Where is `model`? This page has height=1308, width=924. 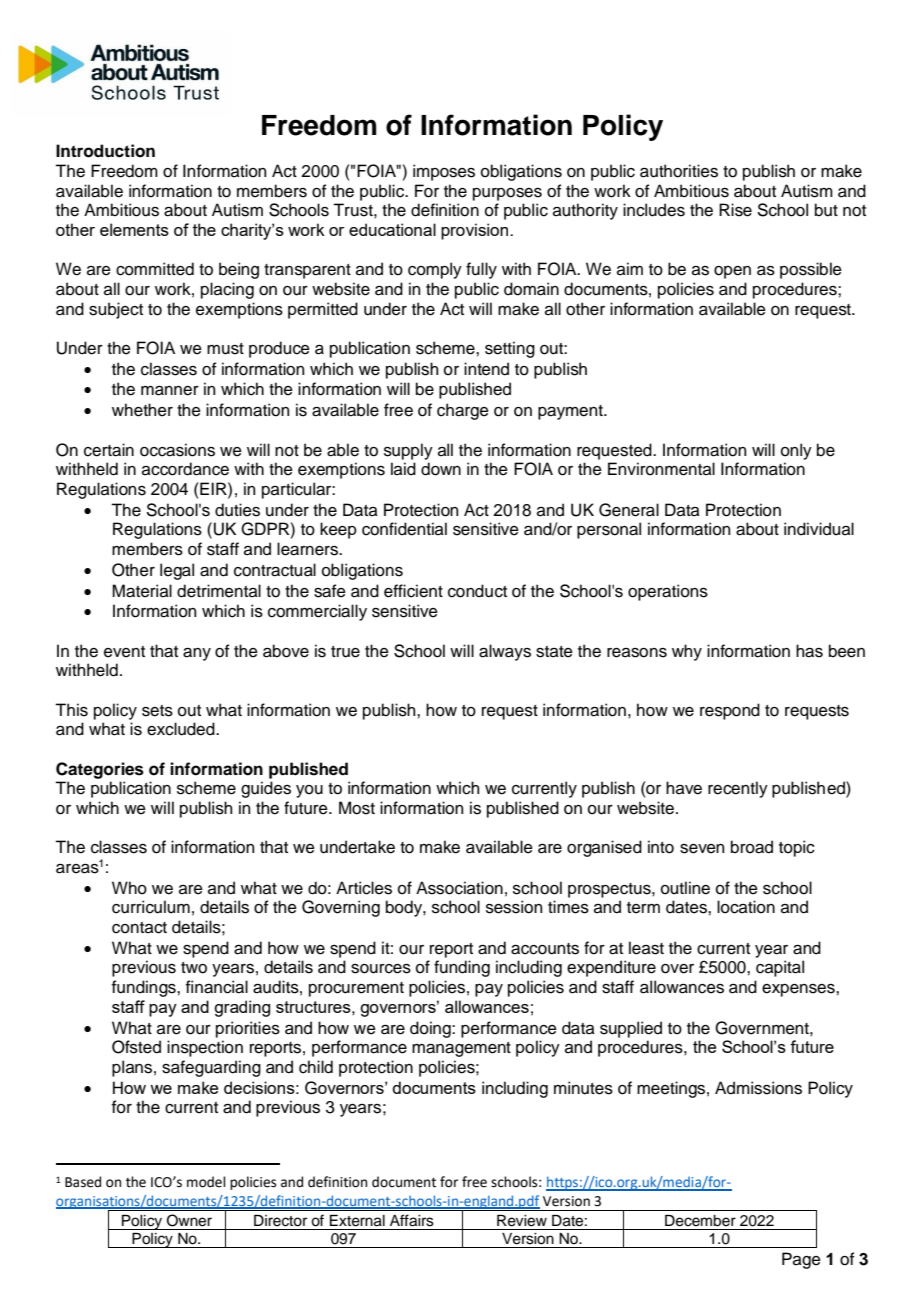
model is located at coordinates (206, 1182).
